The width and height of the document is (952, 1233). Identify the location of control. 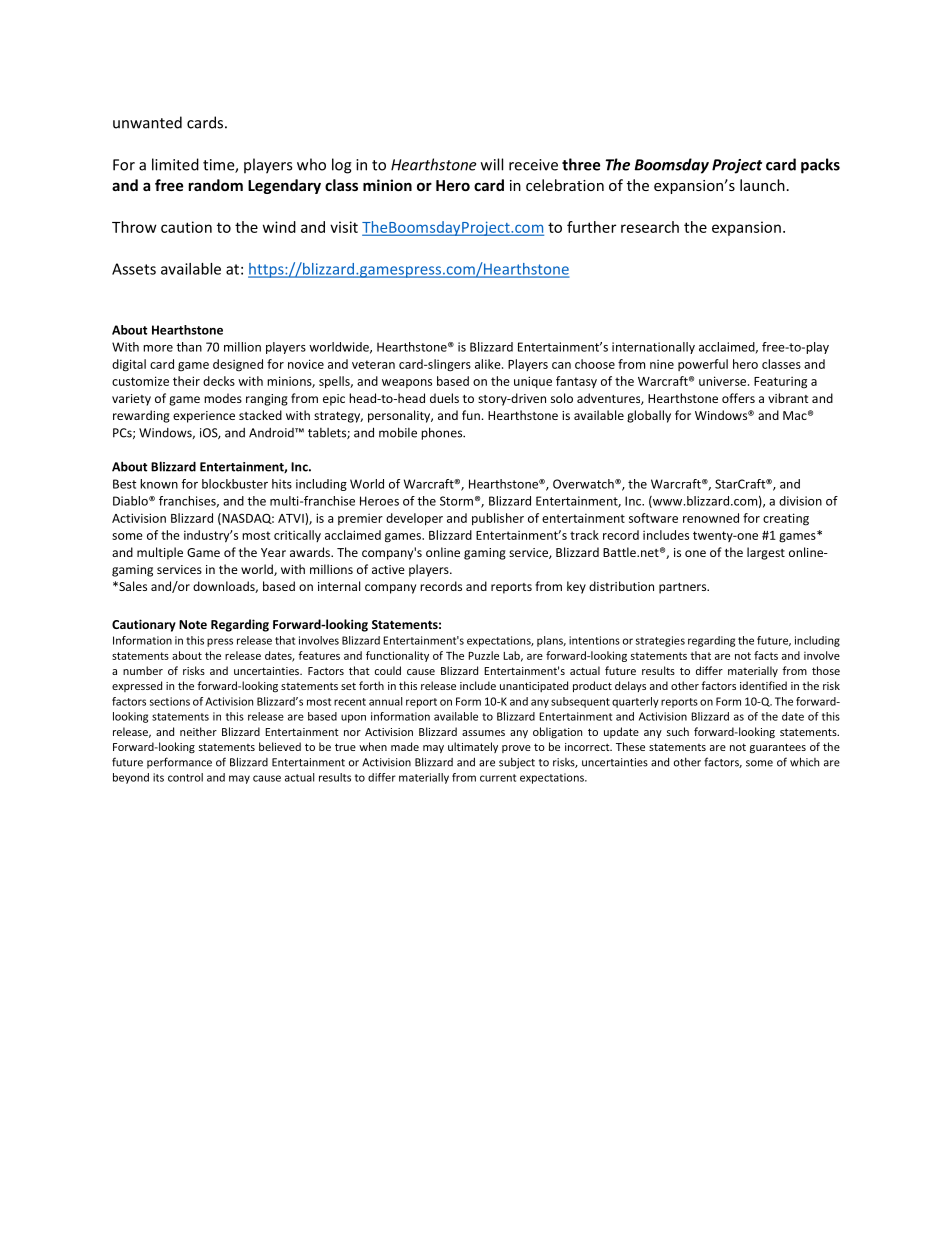
(185, 777).
